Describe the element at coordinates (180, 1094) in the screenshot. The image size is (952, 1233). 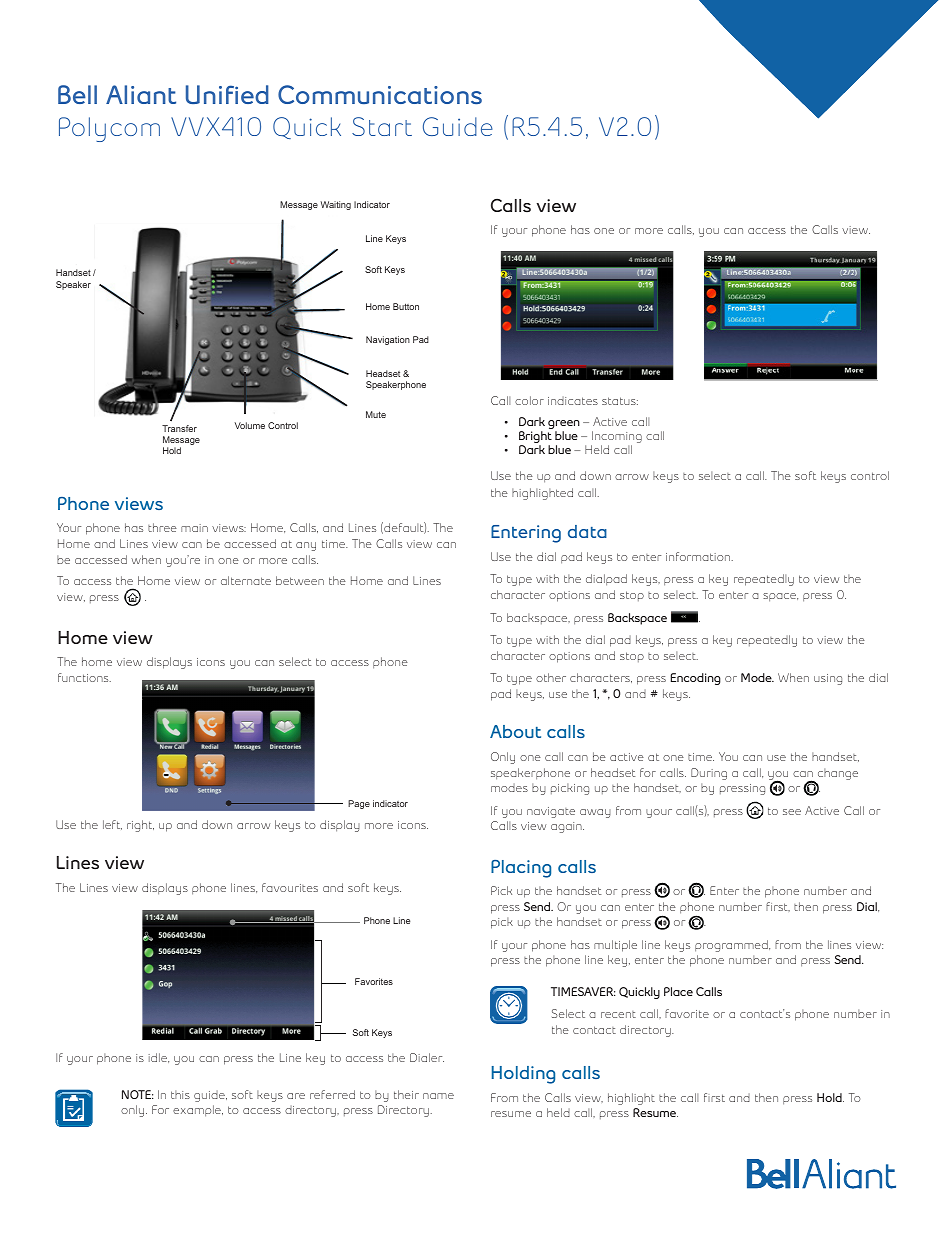
I see `this` at that location.
